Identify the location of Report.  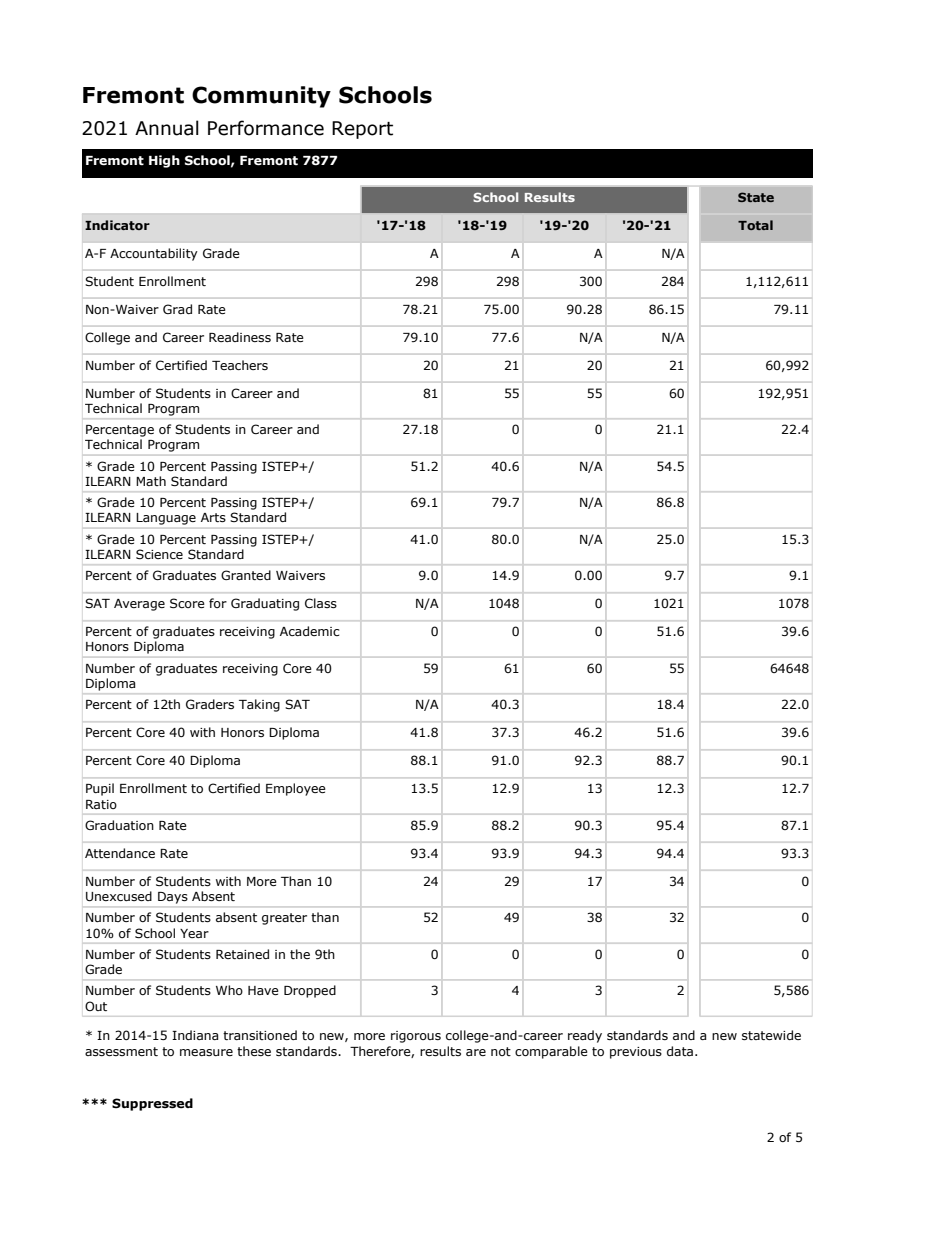
(362, 130).
